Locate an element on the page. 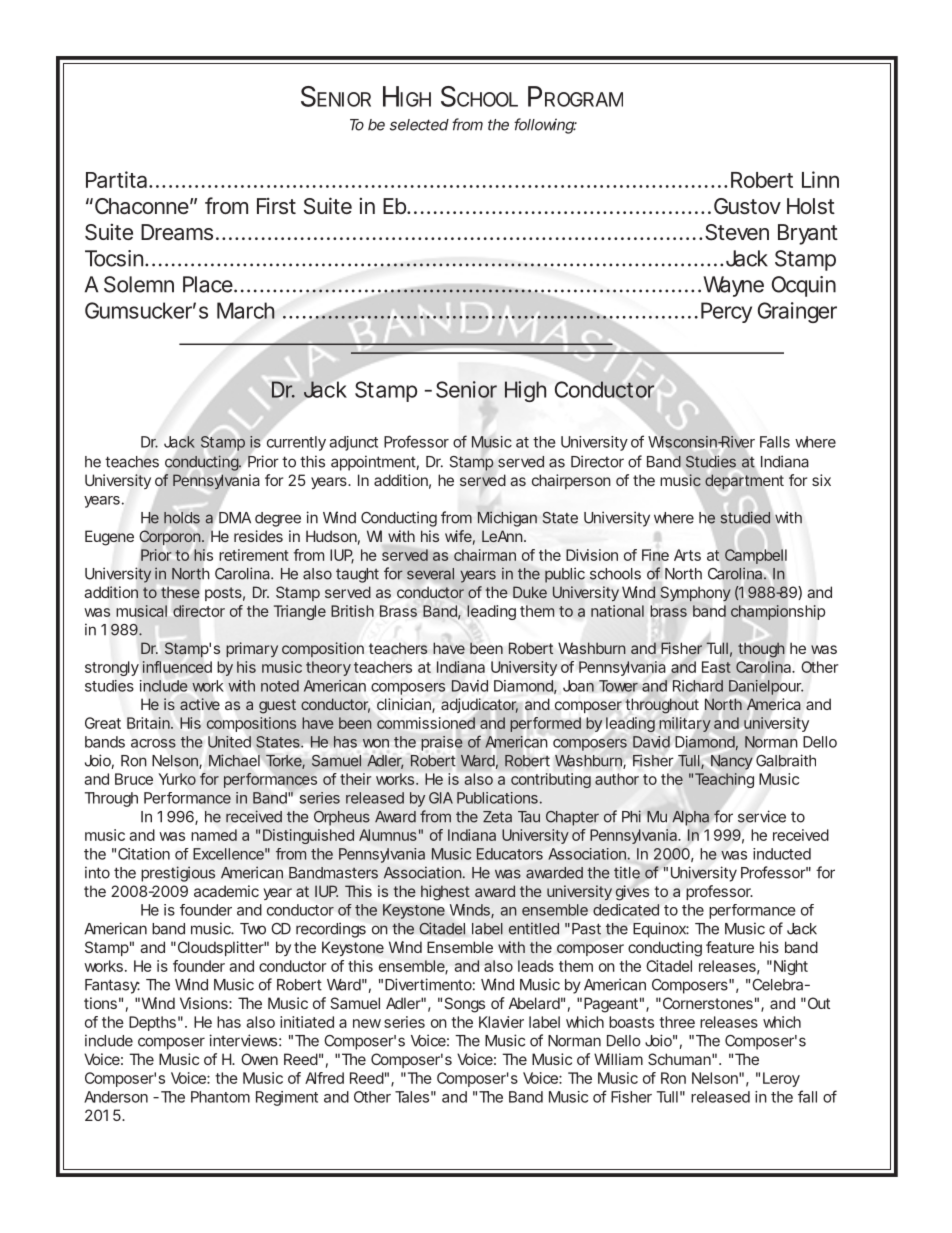 The height and width of the image is (1233, 952). March is located at coordinates (246, 310).
